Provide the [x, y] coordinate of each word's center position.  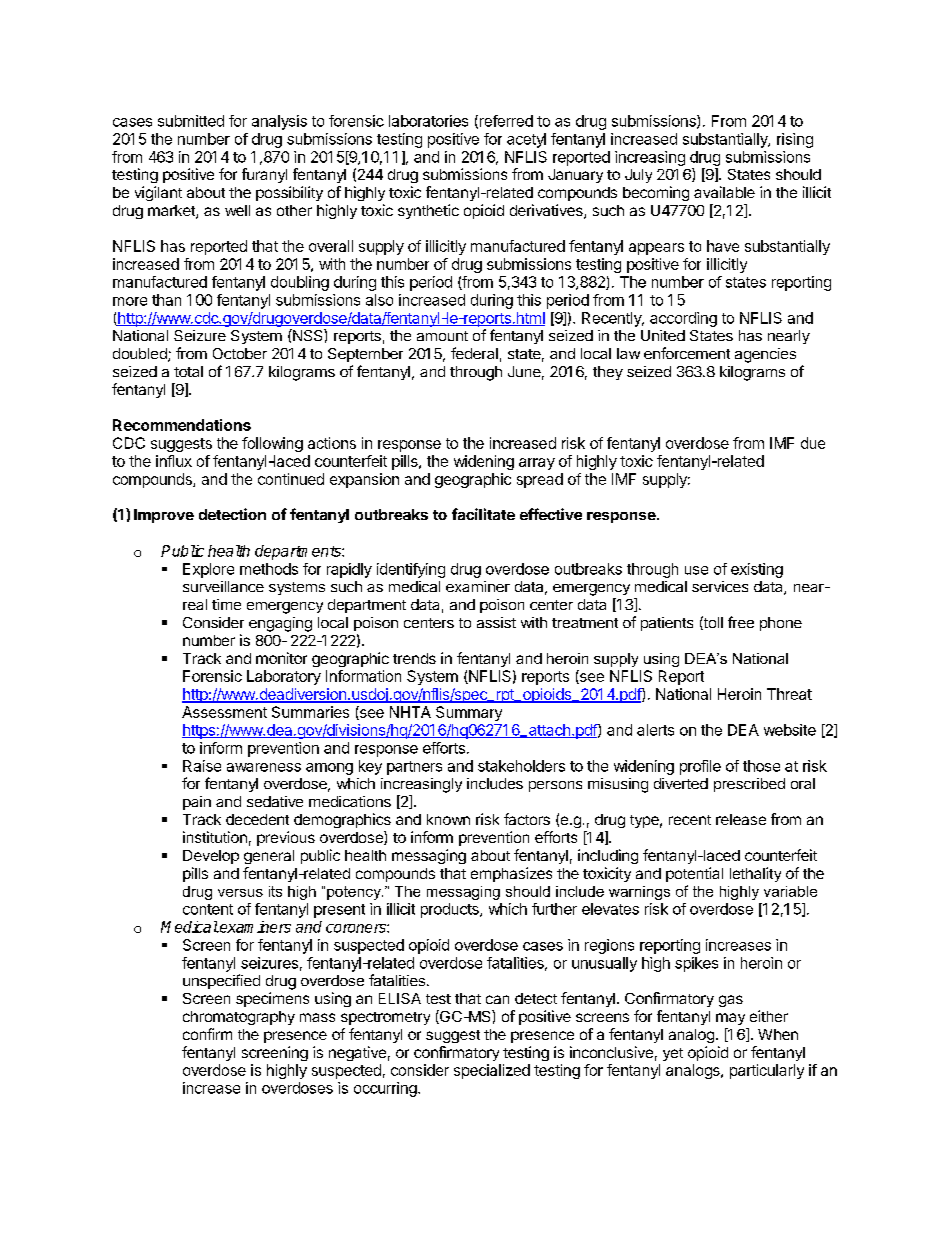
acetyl [526, 140]
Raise [202, 766]
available [724, 192]
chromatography [239, 1018]
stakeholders [521, 766]
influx [174, 461]
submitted [191, 121]
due [813, 443]
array [537, 464]
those [761, 766]
